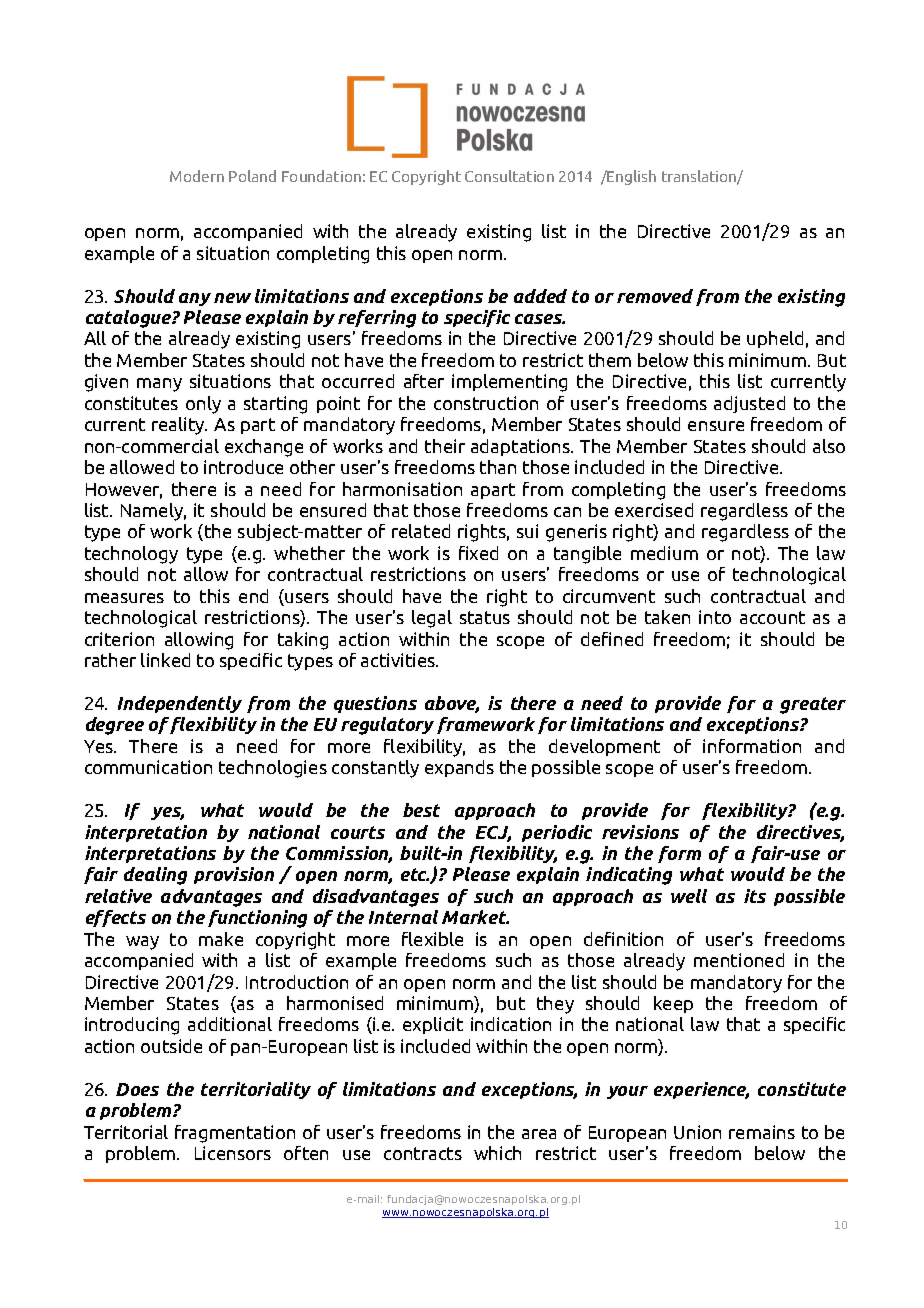 Image resolution: width=924 pixels, height=1308 pixels. Describe the element at coordinates (399, 660) in the page. I see `activities` at that location.
